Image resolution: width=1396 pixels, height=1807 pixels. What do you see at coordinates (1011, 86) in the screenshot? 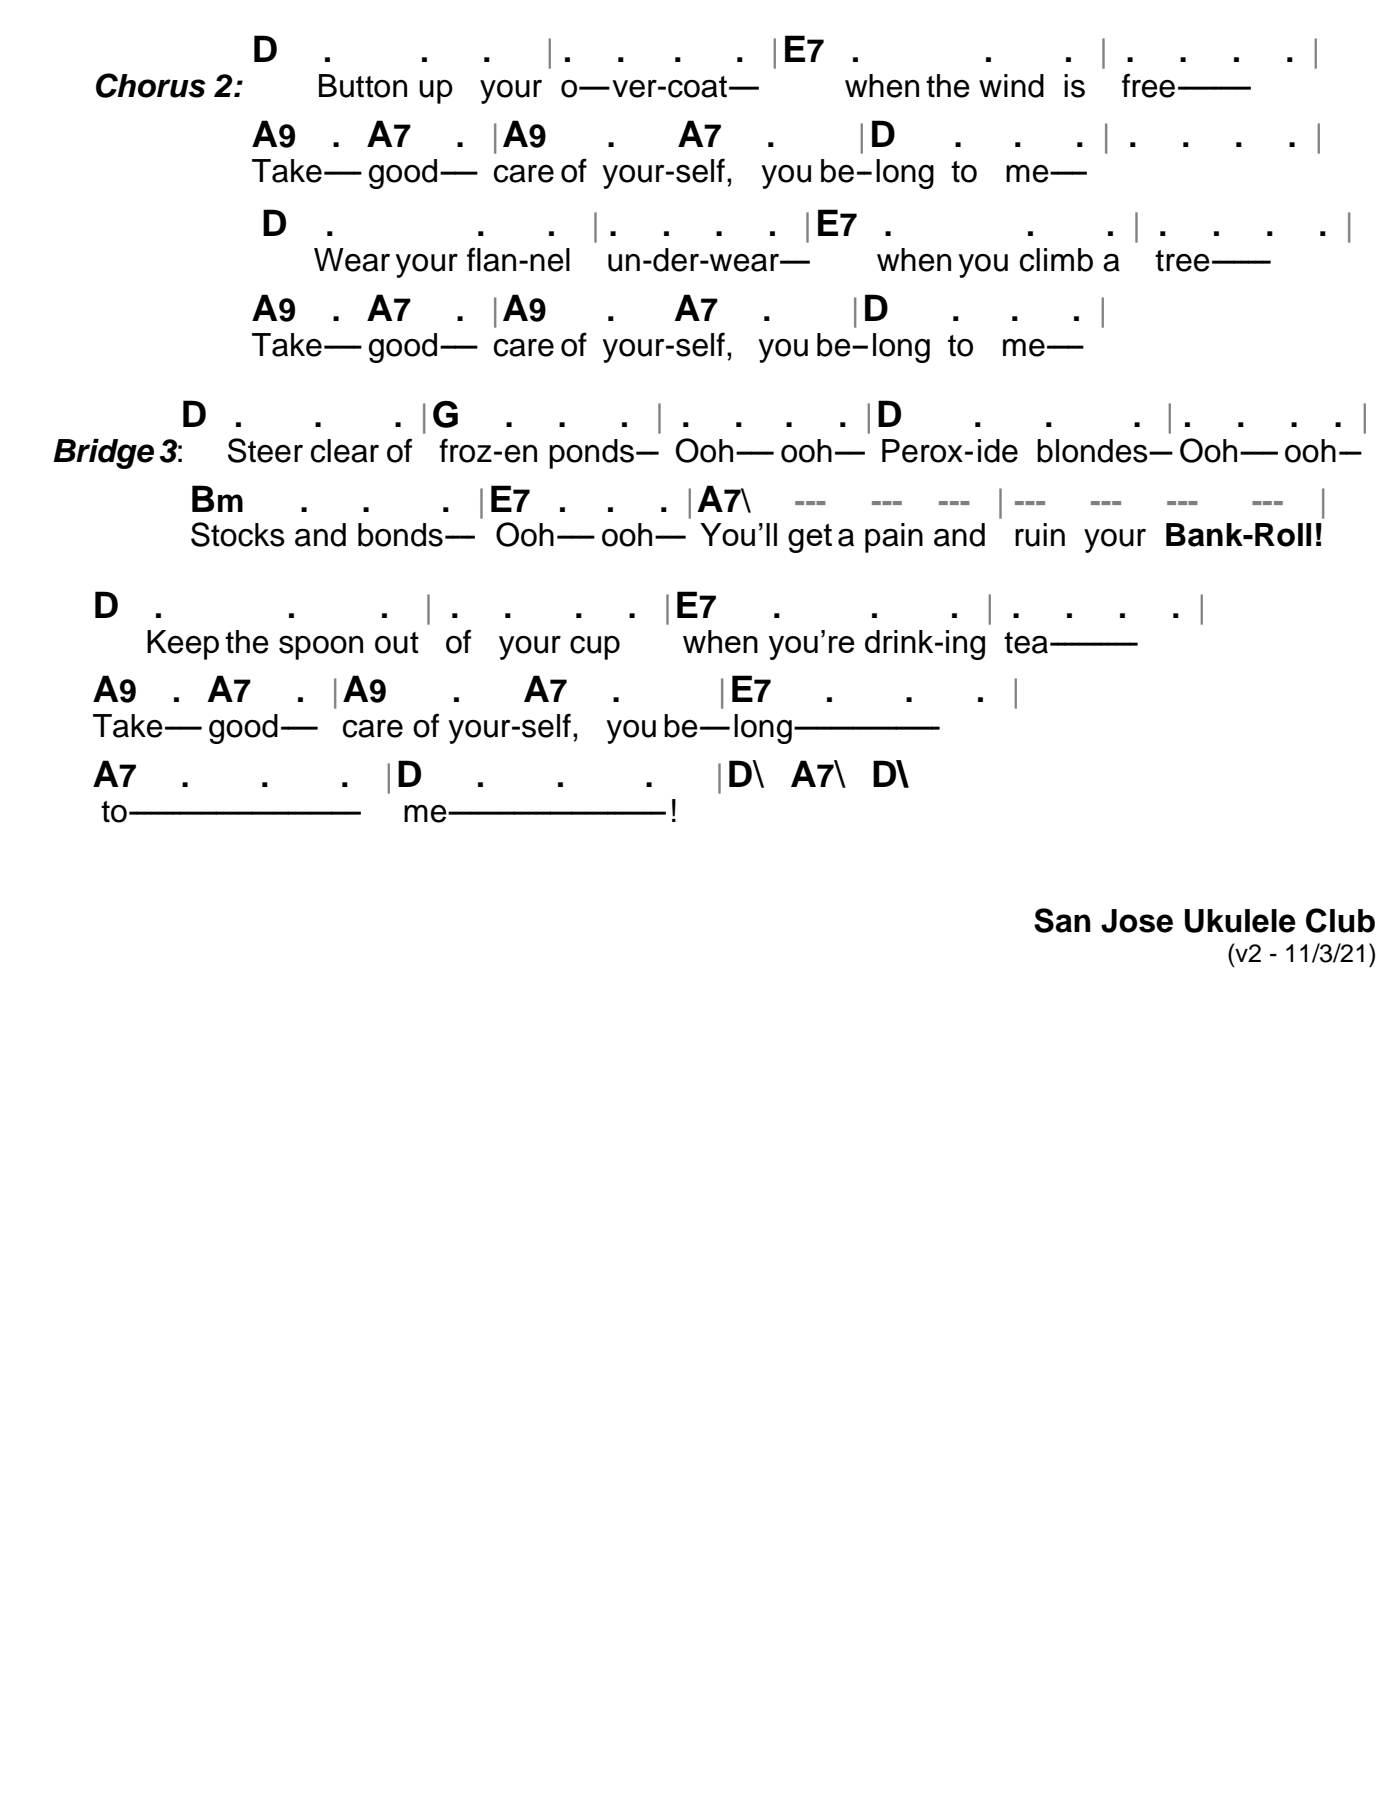
I see `wind` at bounding box center [1011, 86].
